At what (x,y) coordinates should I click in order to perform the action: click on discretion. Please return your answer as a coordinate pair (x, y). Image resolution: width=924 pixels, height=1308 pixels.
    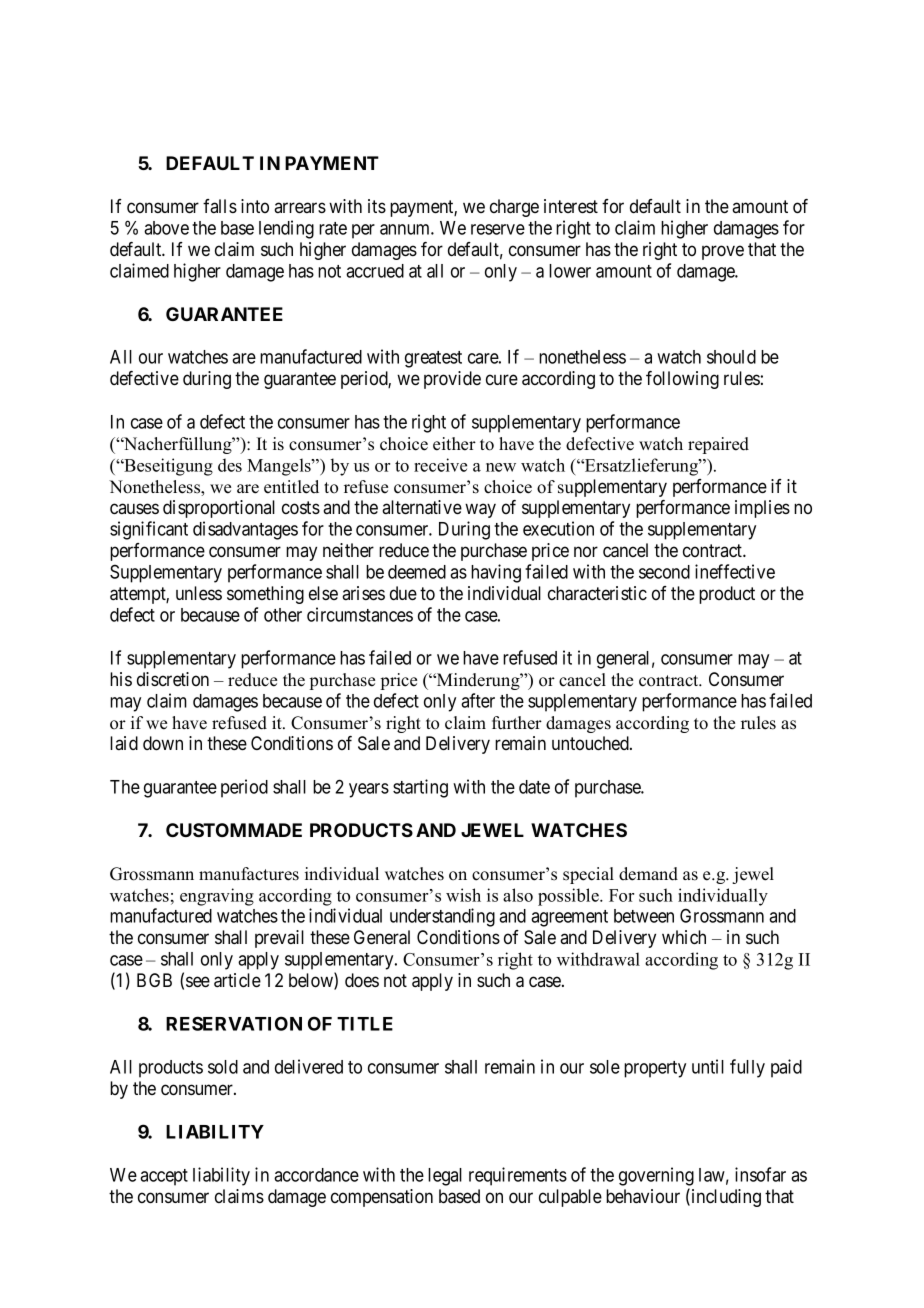
    Looking at the image, I should click on (173, 679).
